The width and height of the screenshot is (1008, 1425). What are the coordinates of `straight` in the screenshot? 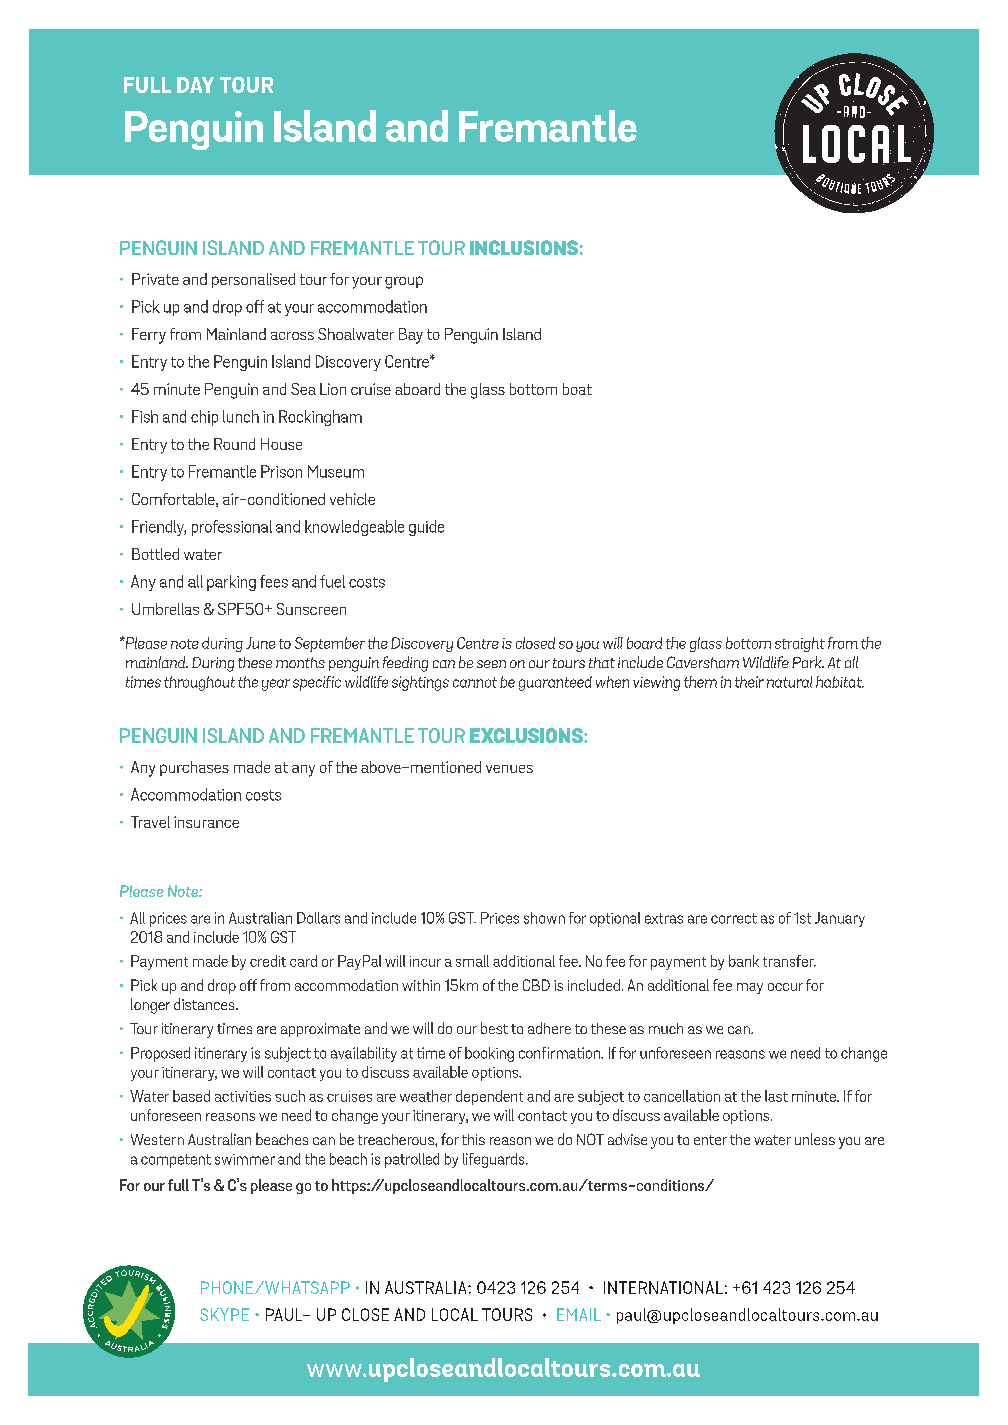 It's located at (800, 644).
